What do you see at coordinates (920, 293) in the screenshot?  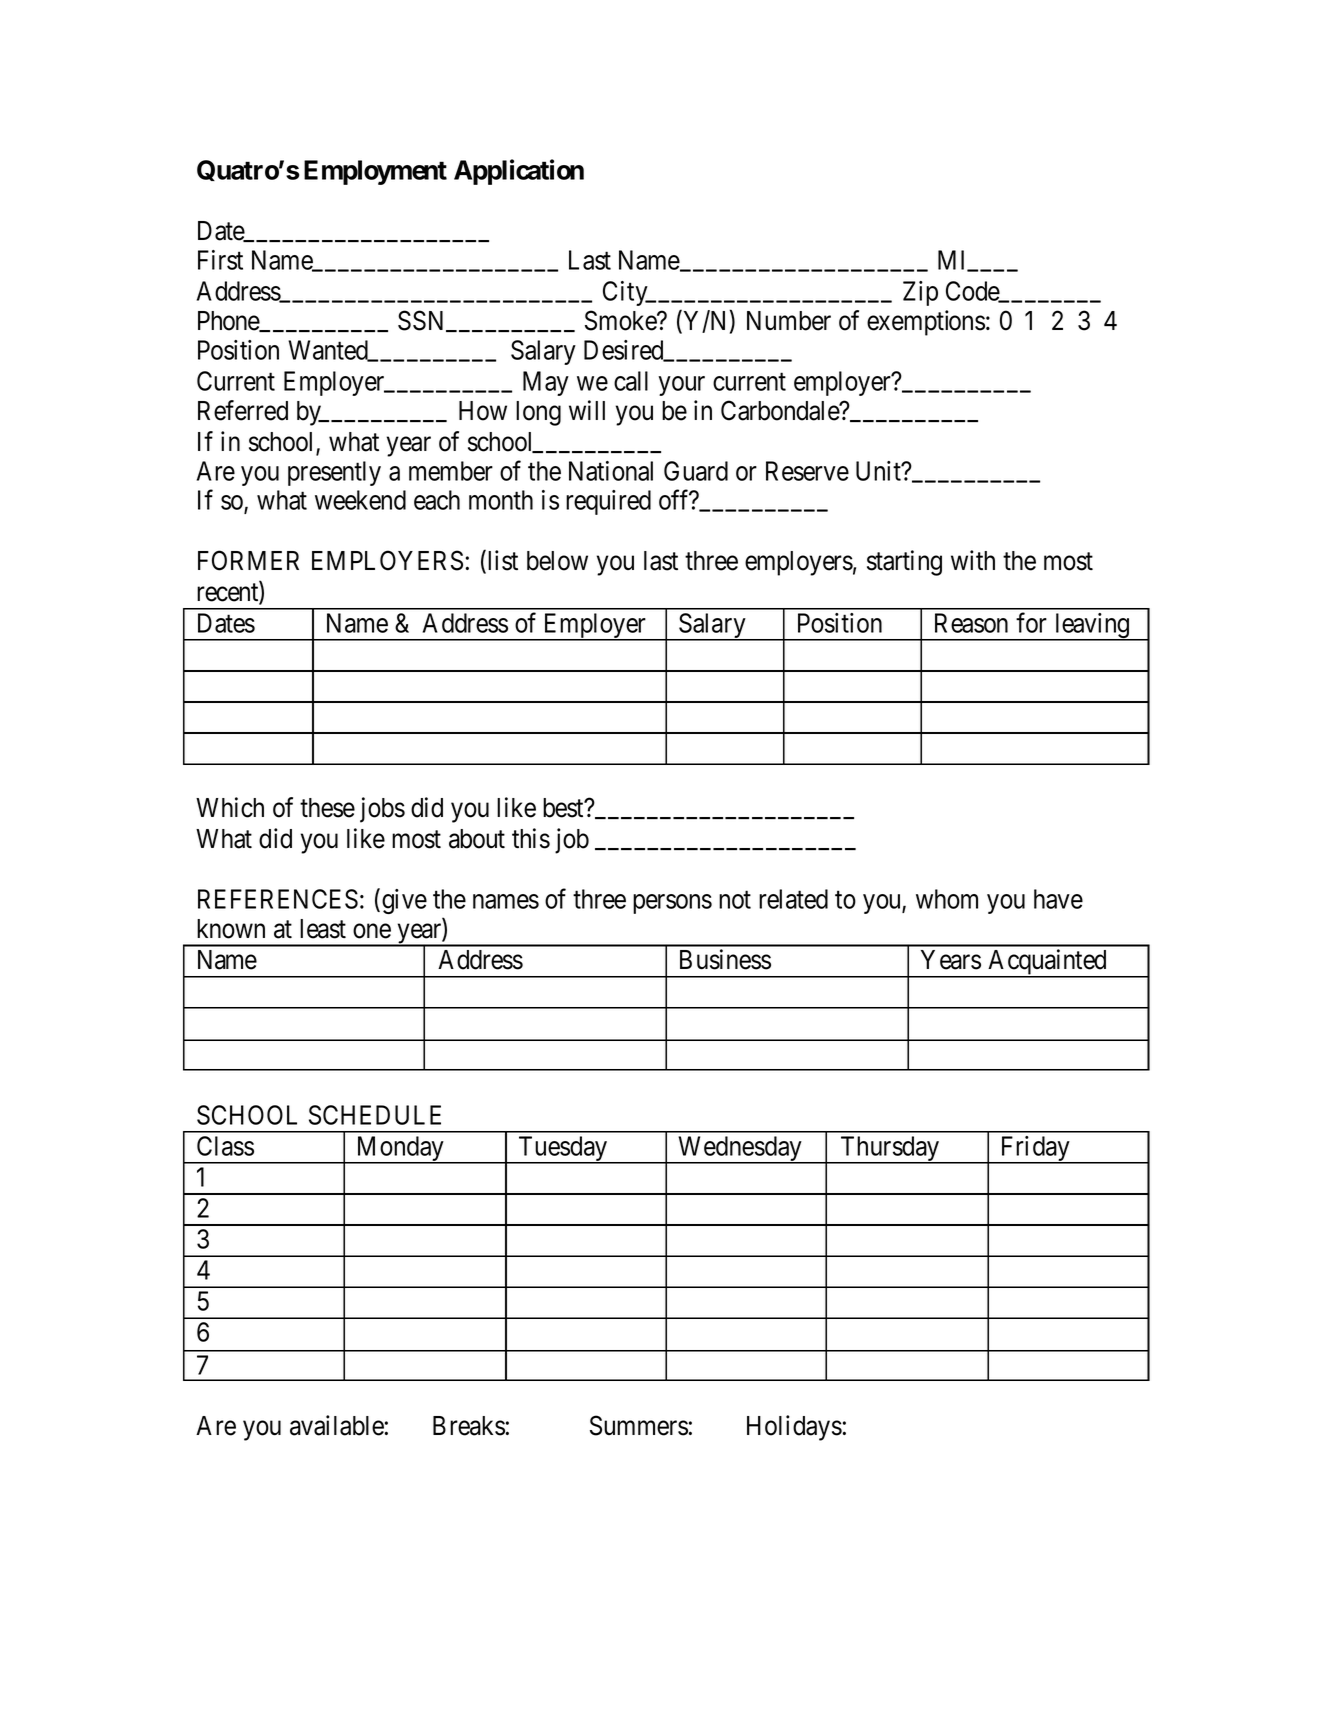 I see `Zip` at bounding box center [920, 293].
